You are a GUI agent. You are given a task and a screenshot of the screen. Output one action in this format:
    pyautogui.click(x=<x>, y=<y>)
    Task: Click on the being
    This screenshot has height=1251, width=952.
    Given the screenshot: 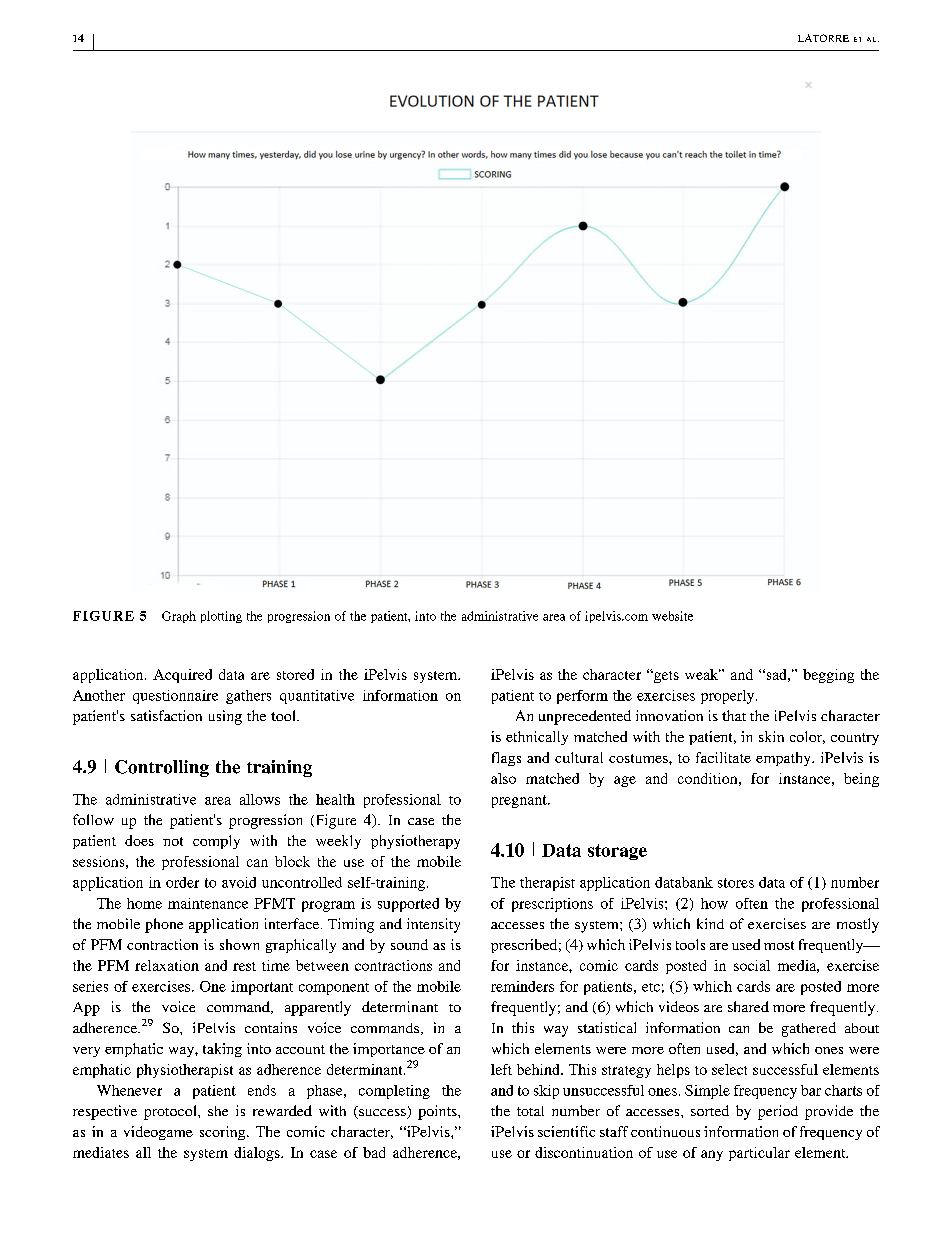 What is the action you would take?
    pyautogui.click(x=861, y=780)
